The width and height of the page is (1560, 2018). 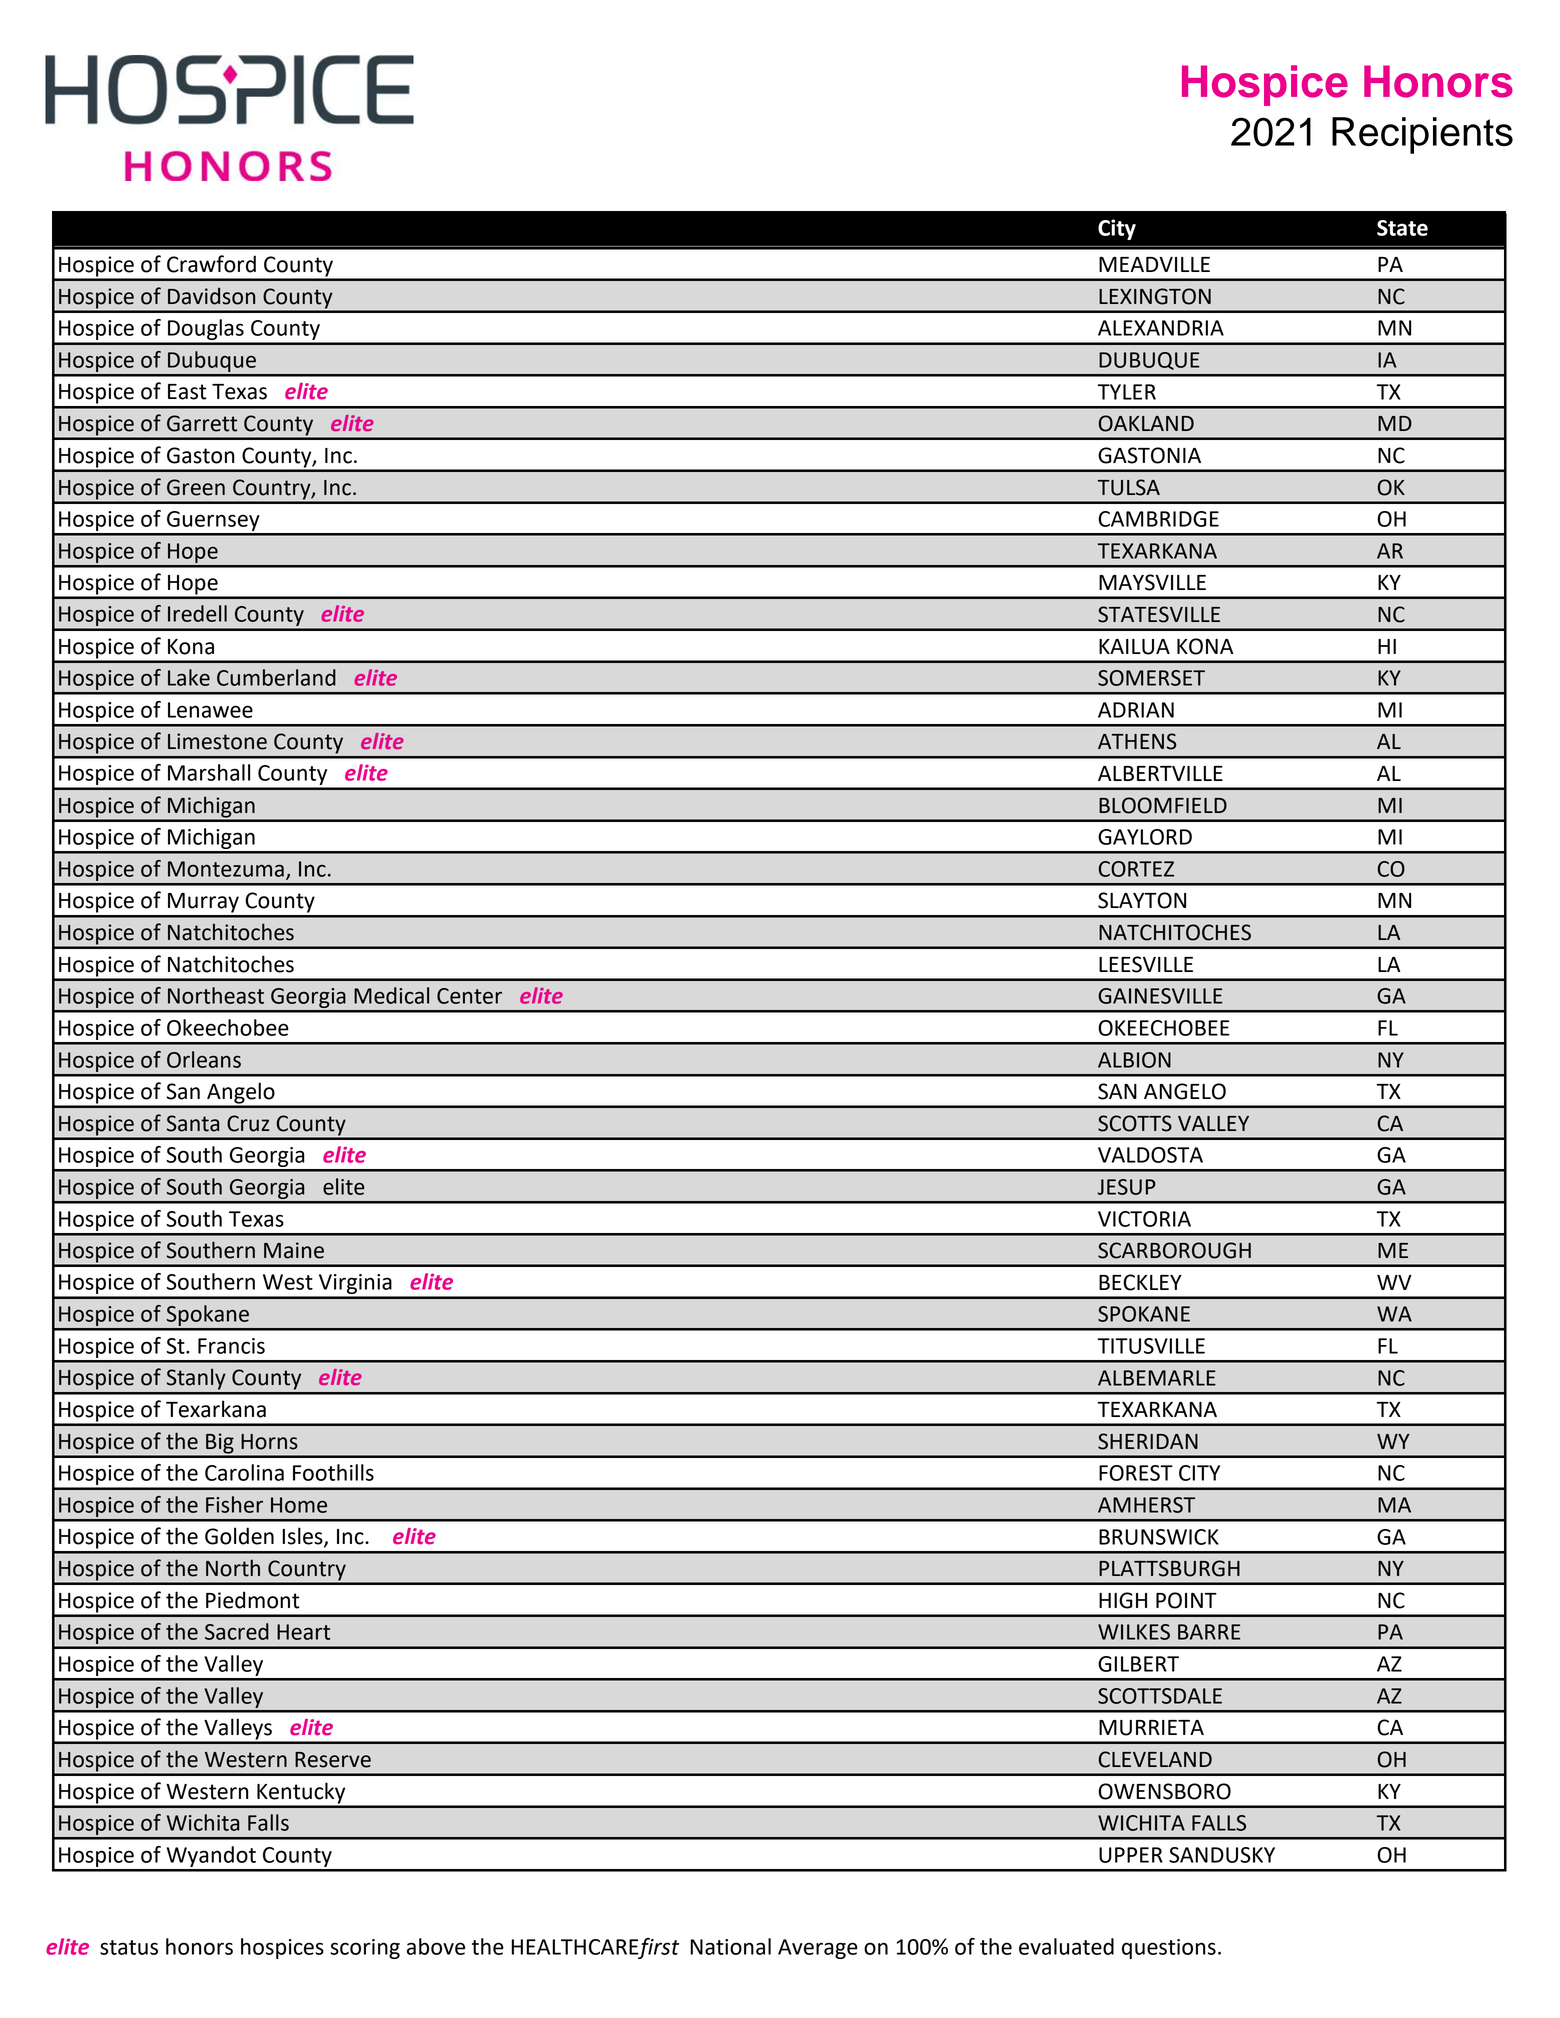 I want to click on Green, so click(x=196, y=487).
